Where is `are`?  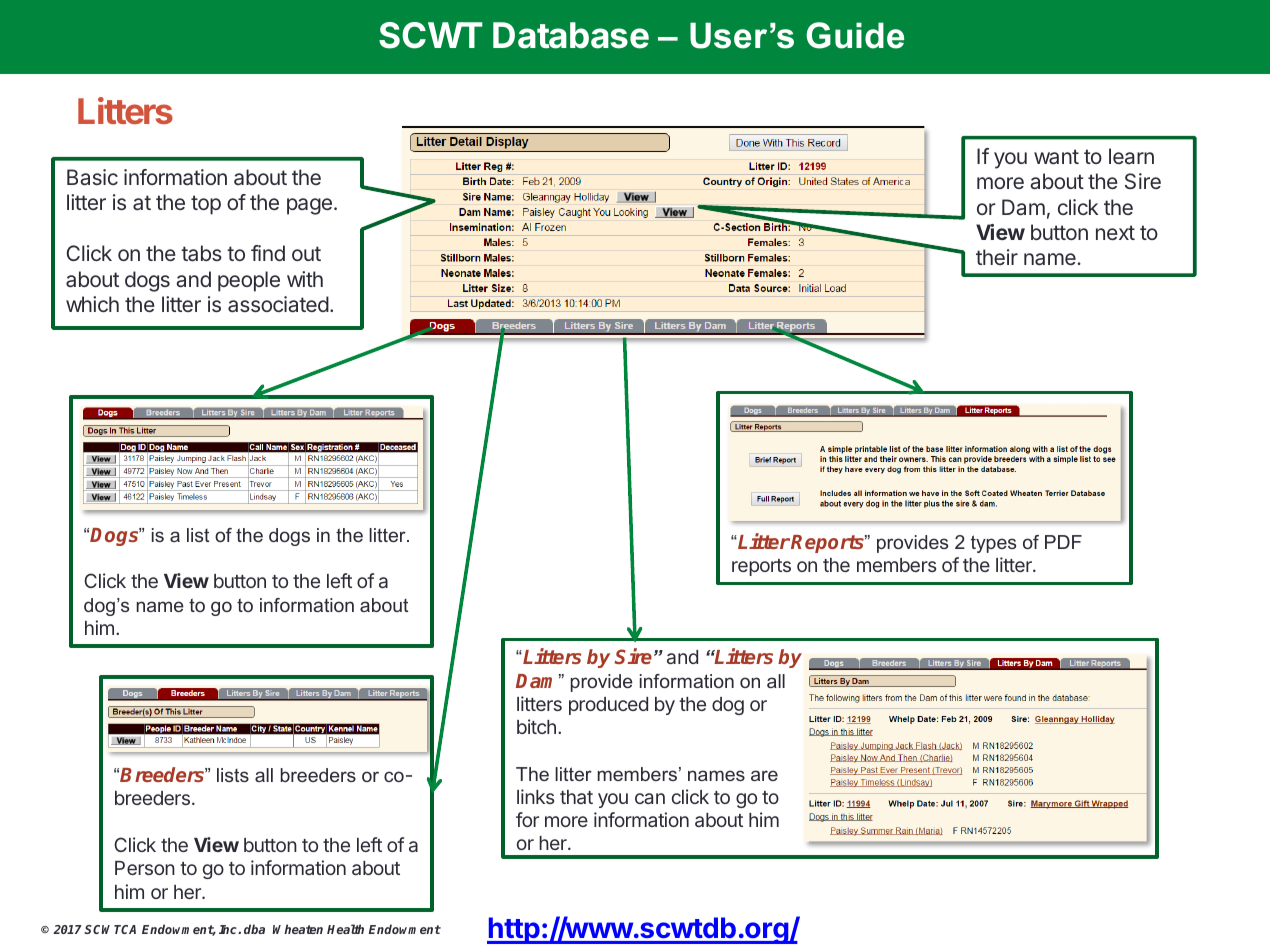 are is located at coordinates (764, 775).
